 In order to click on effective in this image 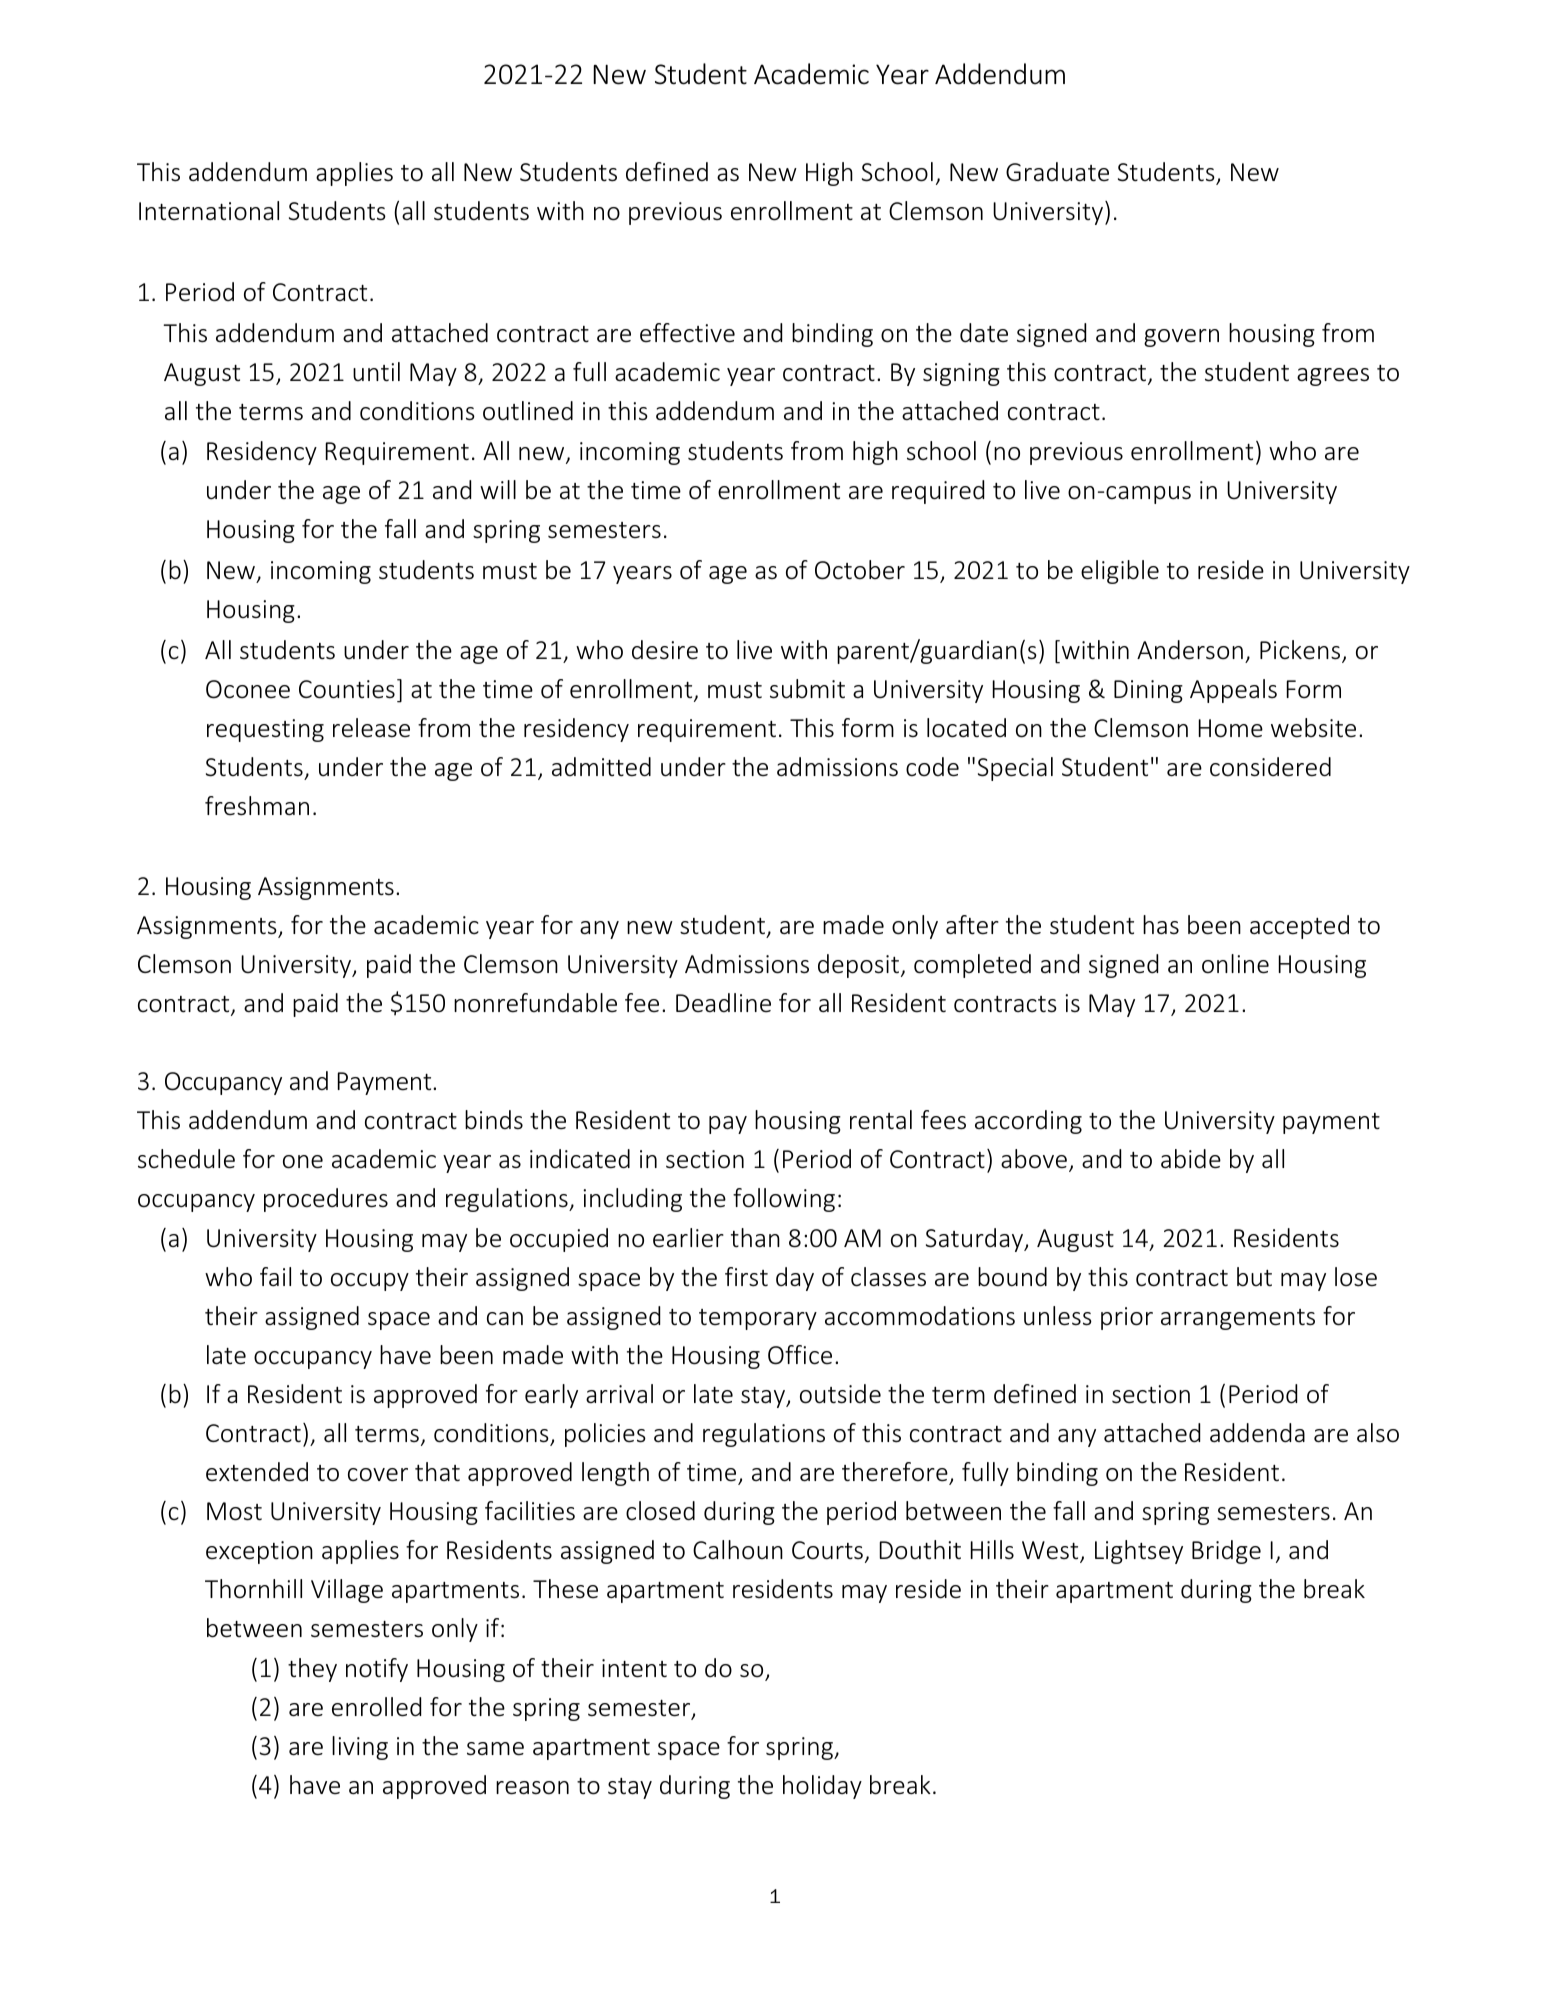, I will do `click(687, 333)`.
